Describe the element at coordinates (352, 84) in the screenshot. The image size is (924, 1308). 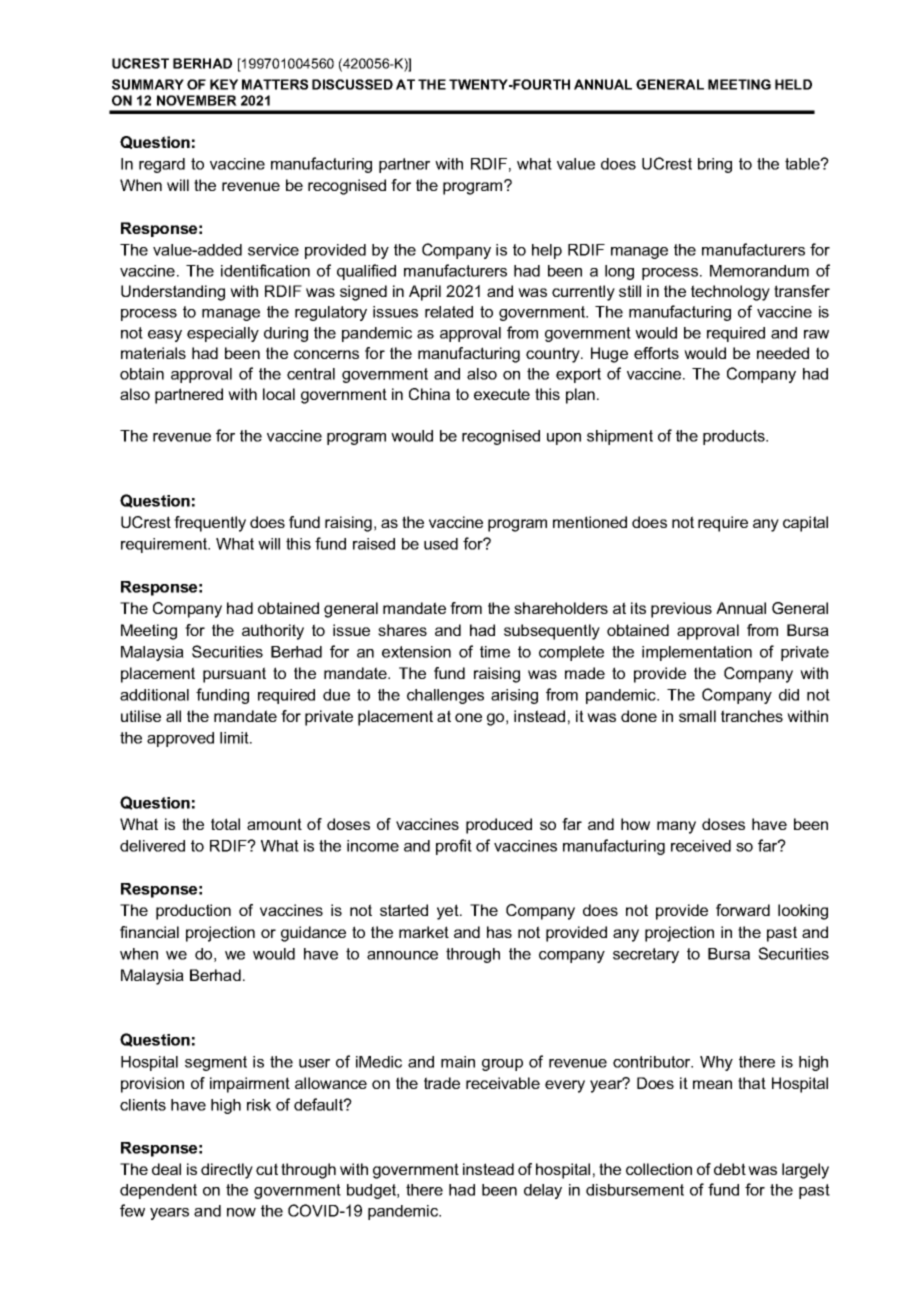
I see `DISCUSSED` at that location.
